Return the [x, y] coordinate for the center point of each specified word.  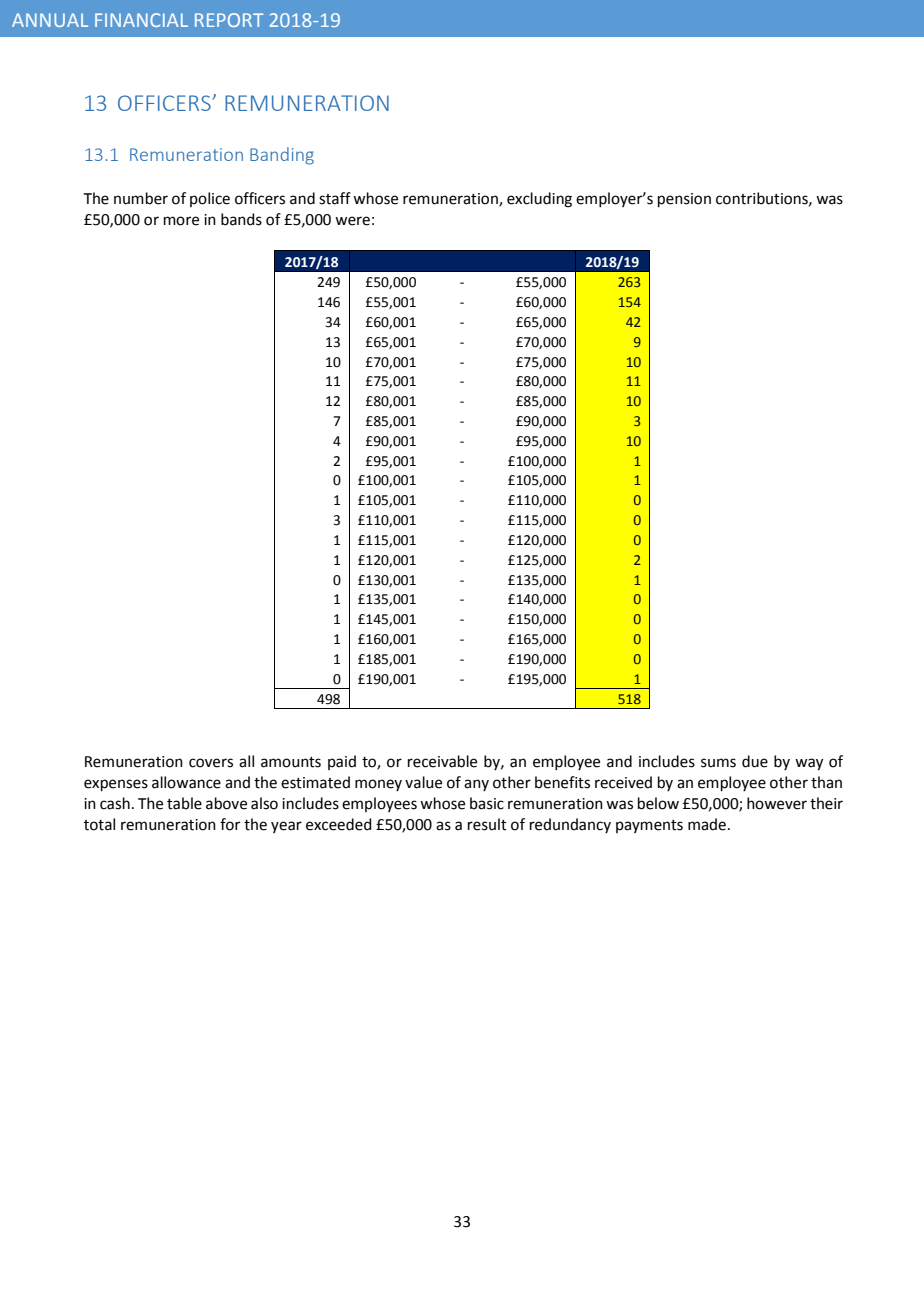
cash [115, 803]
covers [211, 763]
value [423, 782]
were [352, 221]
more [181, 221]
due [755, 761]
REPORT [229, 20]
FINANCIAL [141, 20]
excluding [539, 200]
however [777, 803]
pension [684, 200]
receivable [442, 761]
